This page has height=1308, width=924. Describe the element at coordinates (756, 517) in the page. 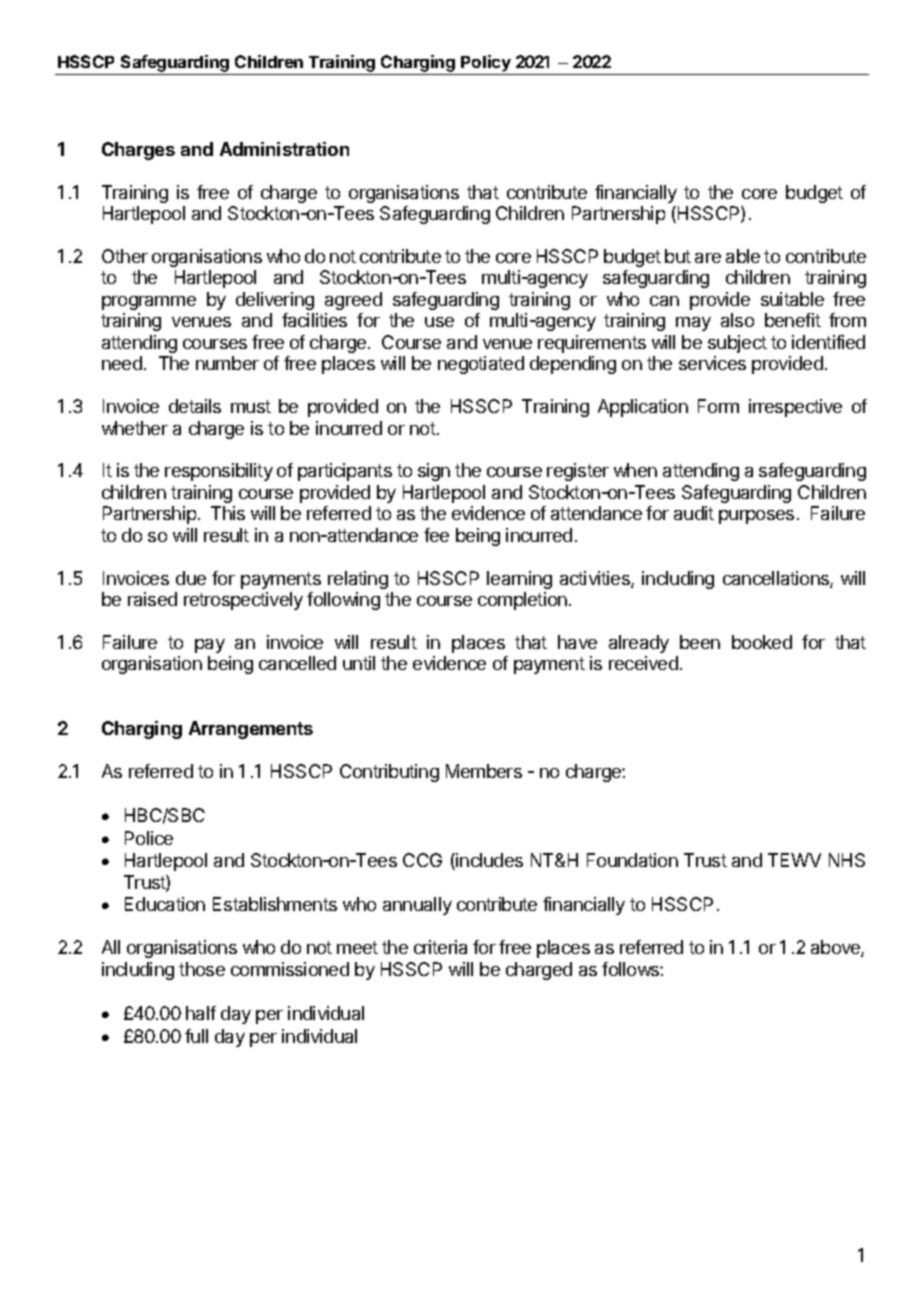

I see `purposes` at that location.
